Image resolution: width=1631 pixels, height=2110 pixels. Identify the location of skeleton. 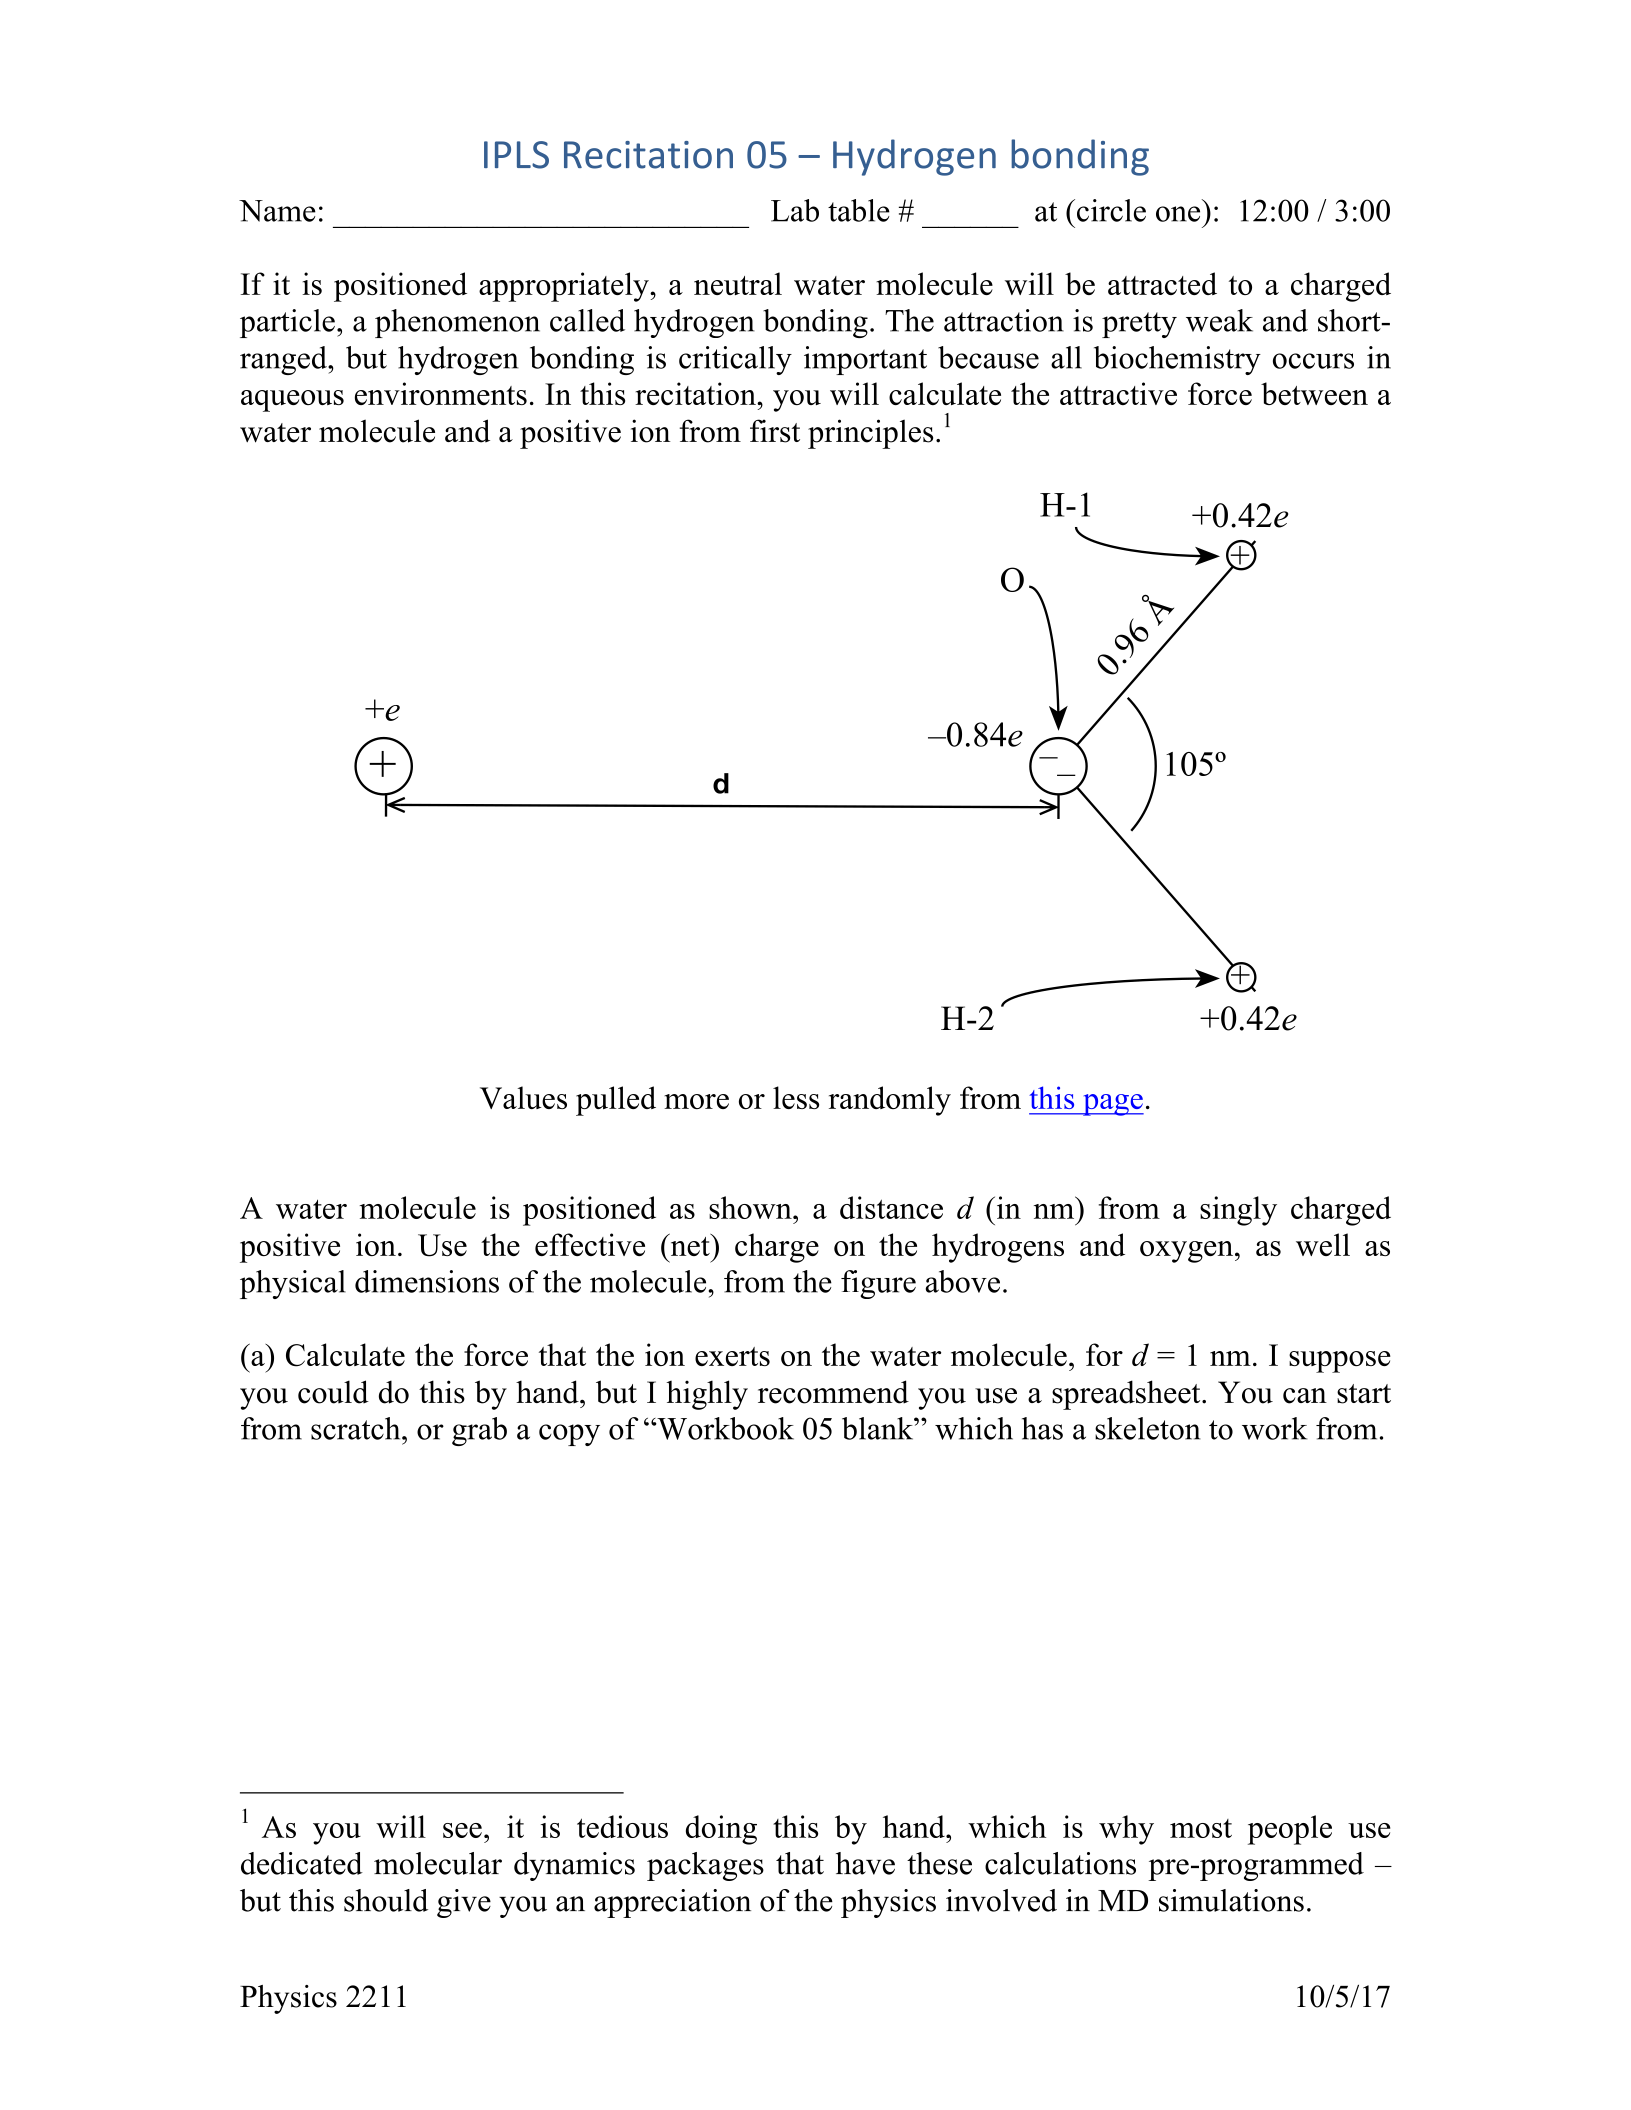
(1148, 1428).
